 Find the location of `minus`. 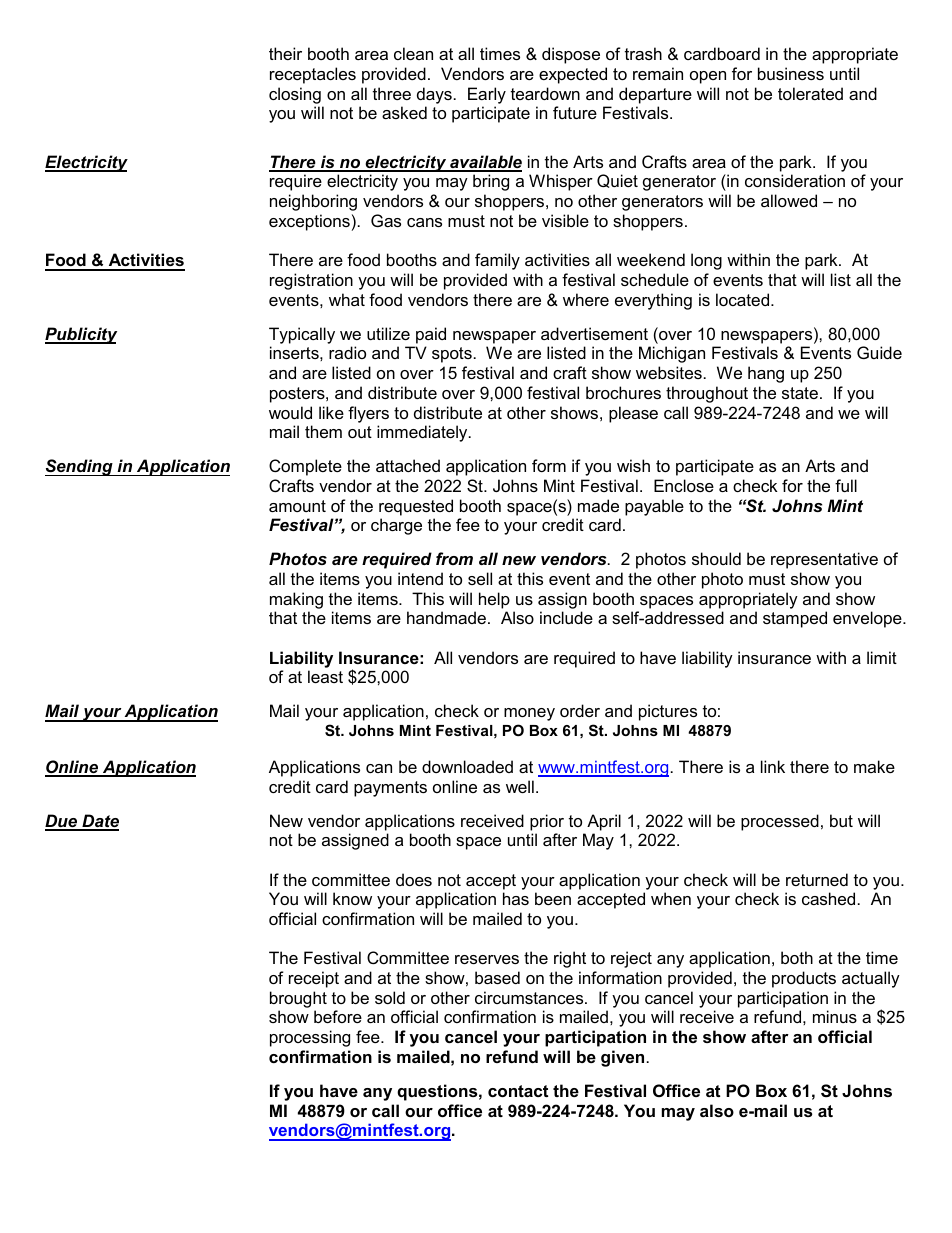

minus is located at coordinates (835, 1016).
